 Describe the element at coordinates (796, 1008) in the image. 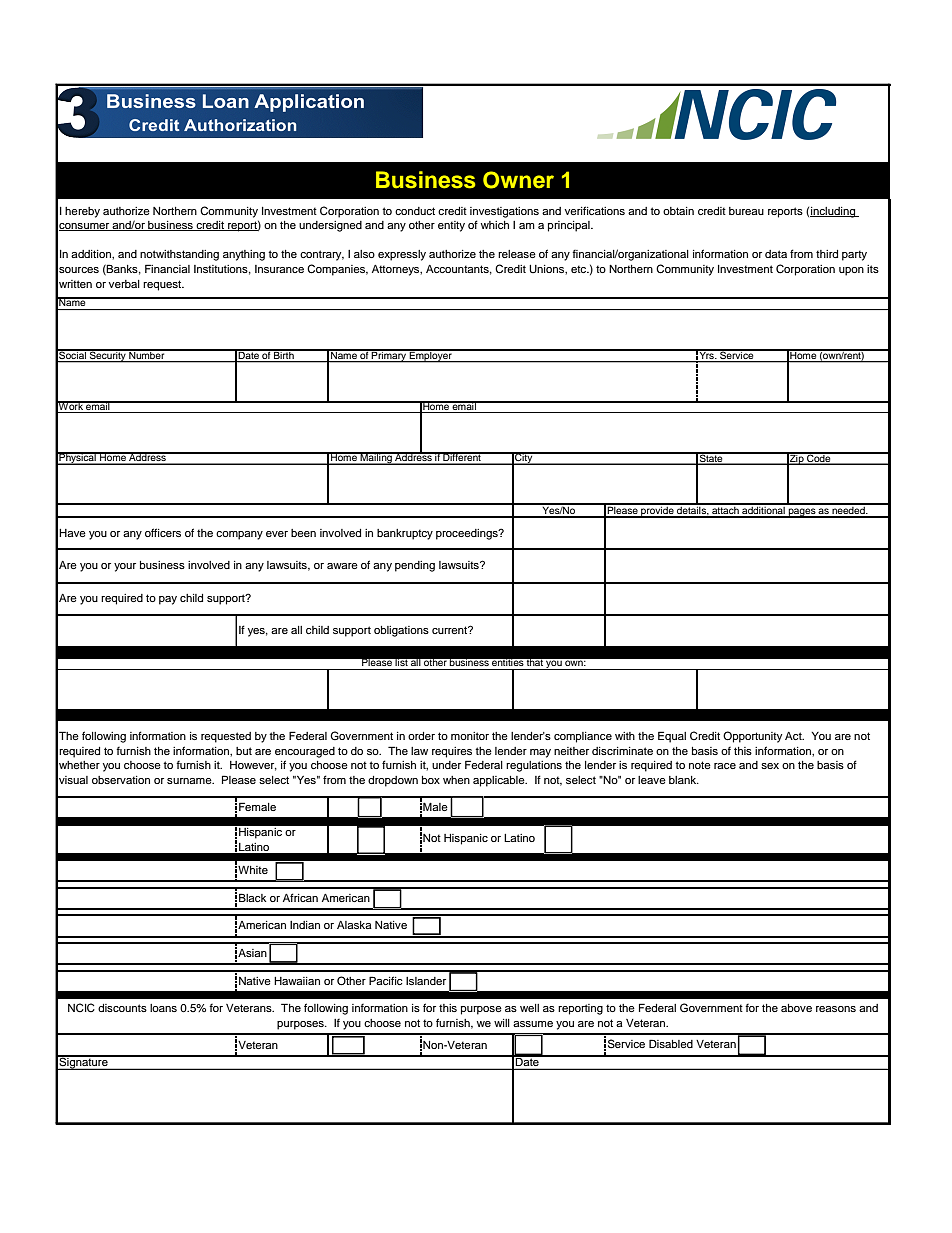

I see `above` at that location.
